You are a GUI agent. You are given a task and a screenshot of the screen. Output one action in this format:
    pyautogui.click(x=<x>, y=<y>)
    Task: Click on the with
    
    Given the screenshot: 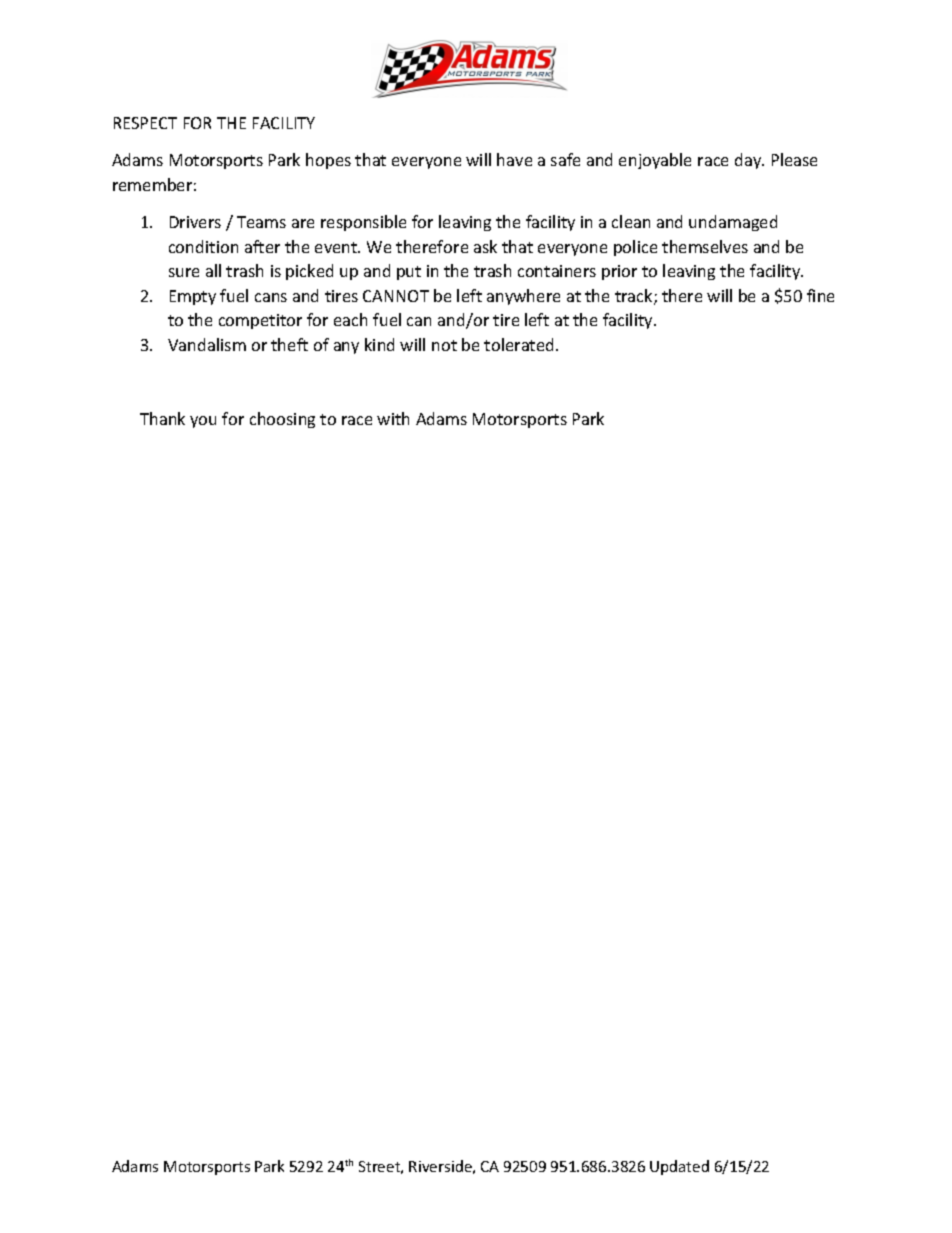 What is the action you would take?
    pyautogui.click(x=393, y=418)
